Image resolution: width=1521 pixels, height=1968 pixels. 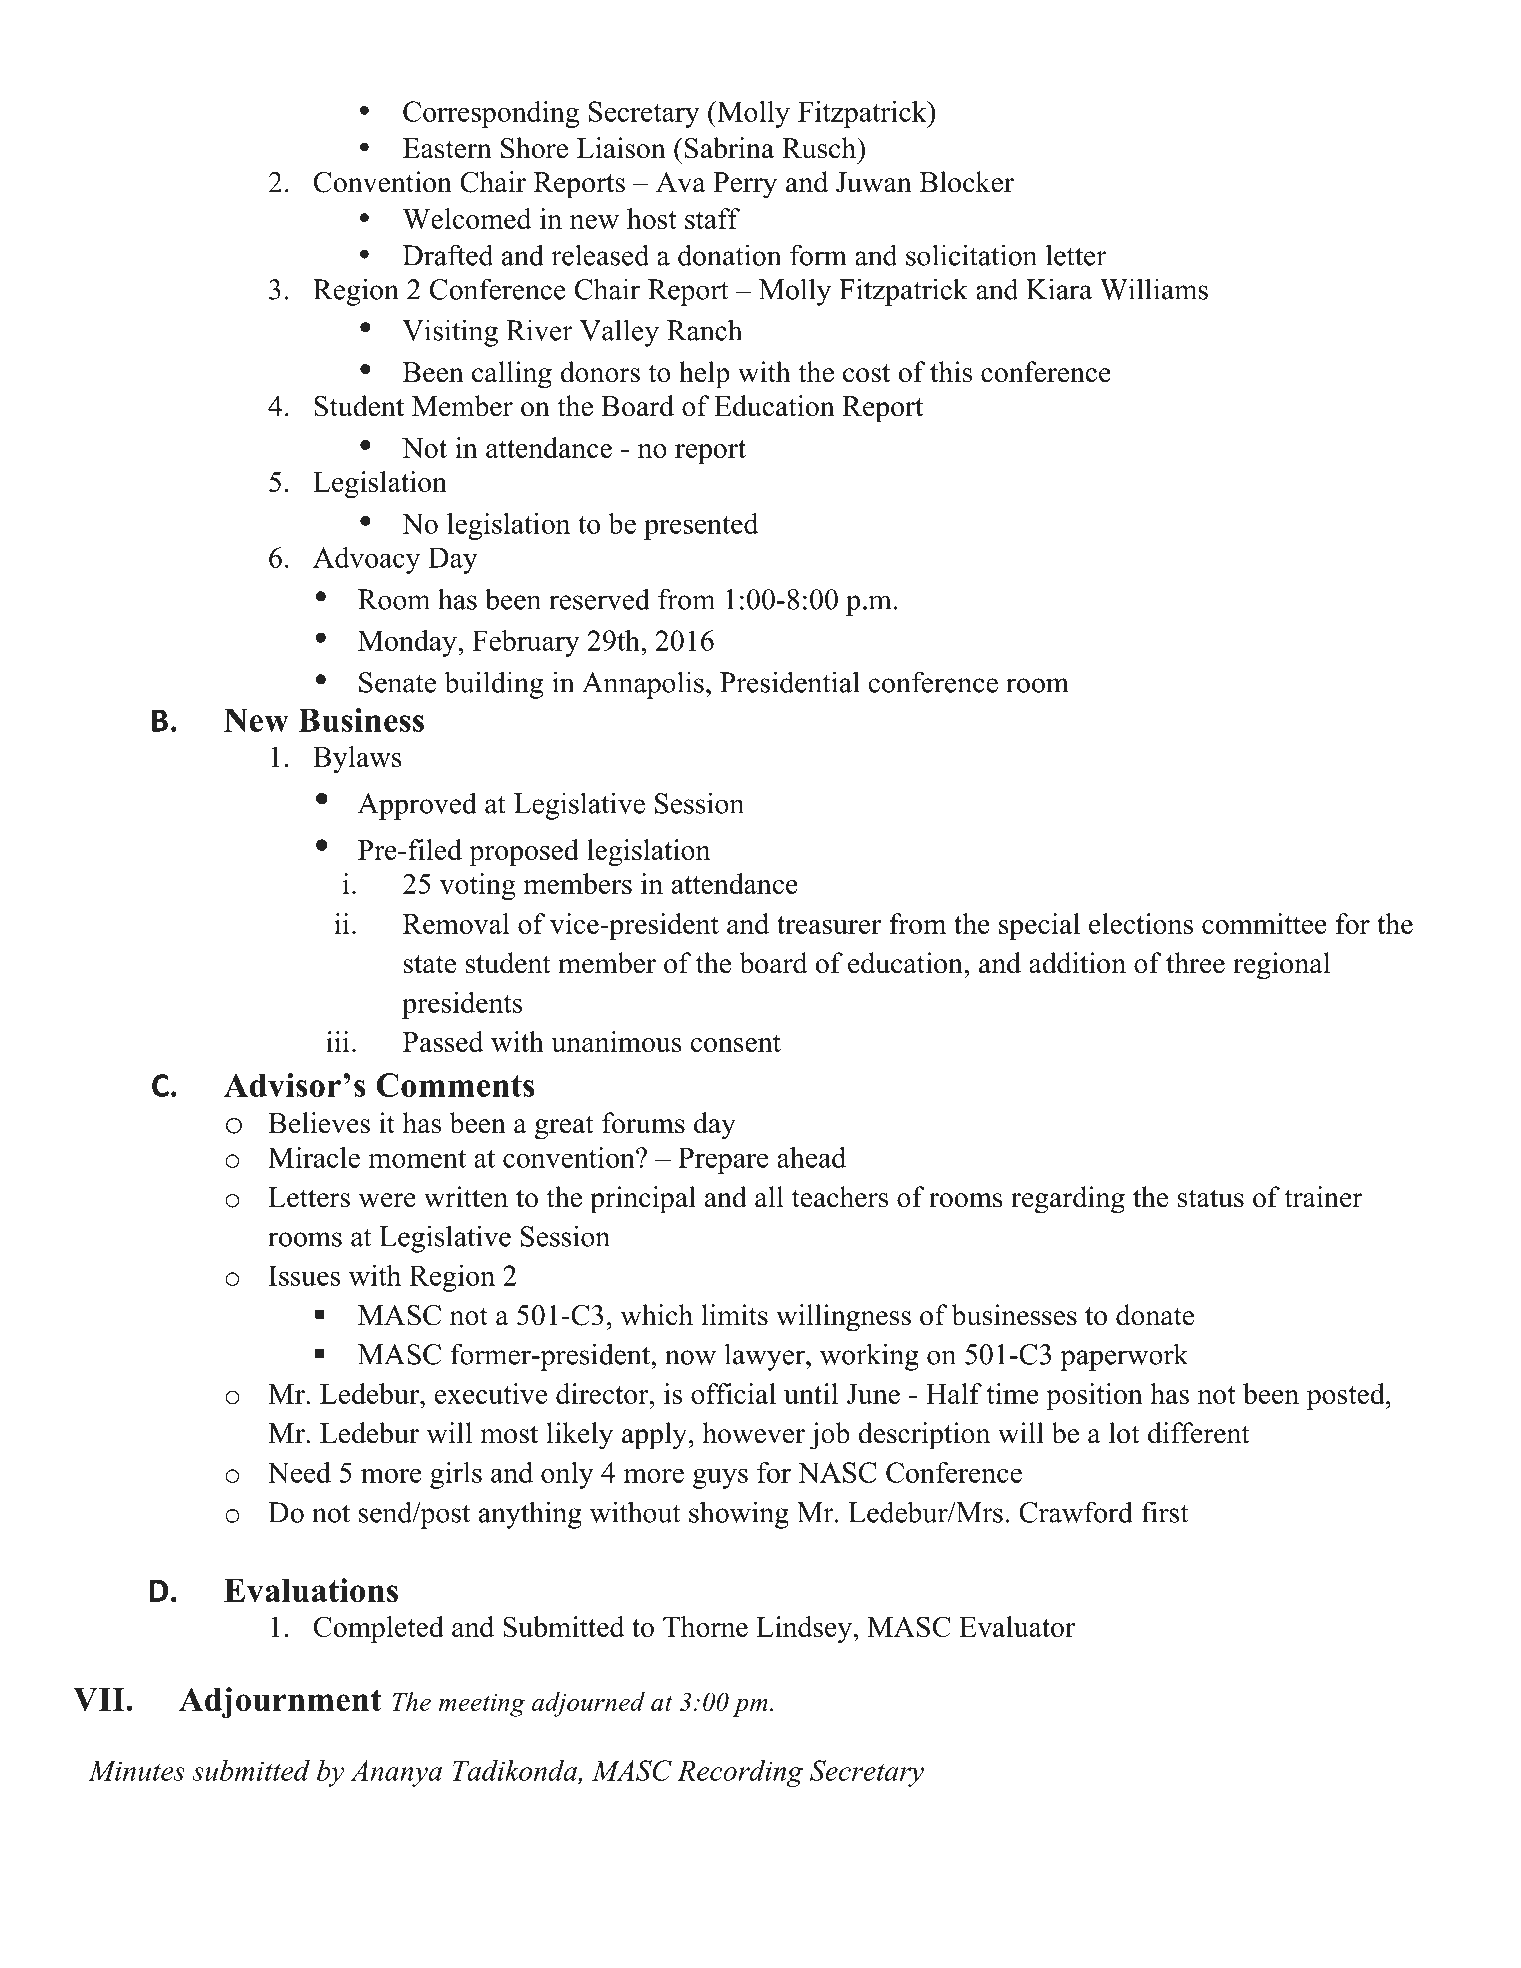 I want to click on Recording, so click(x=740, y=1773).
